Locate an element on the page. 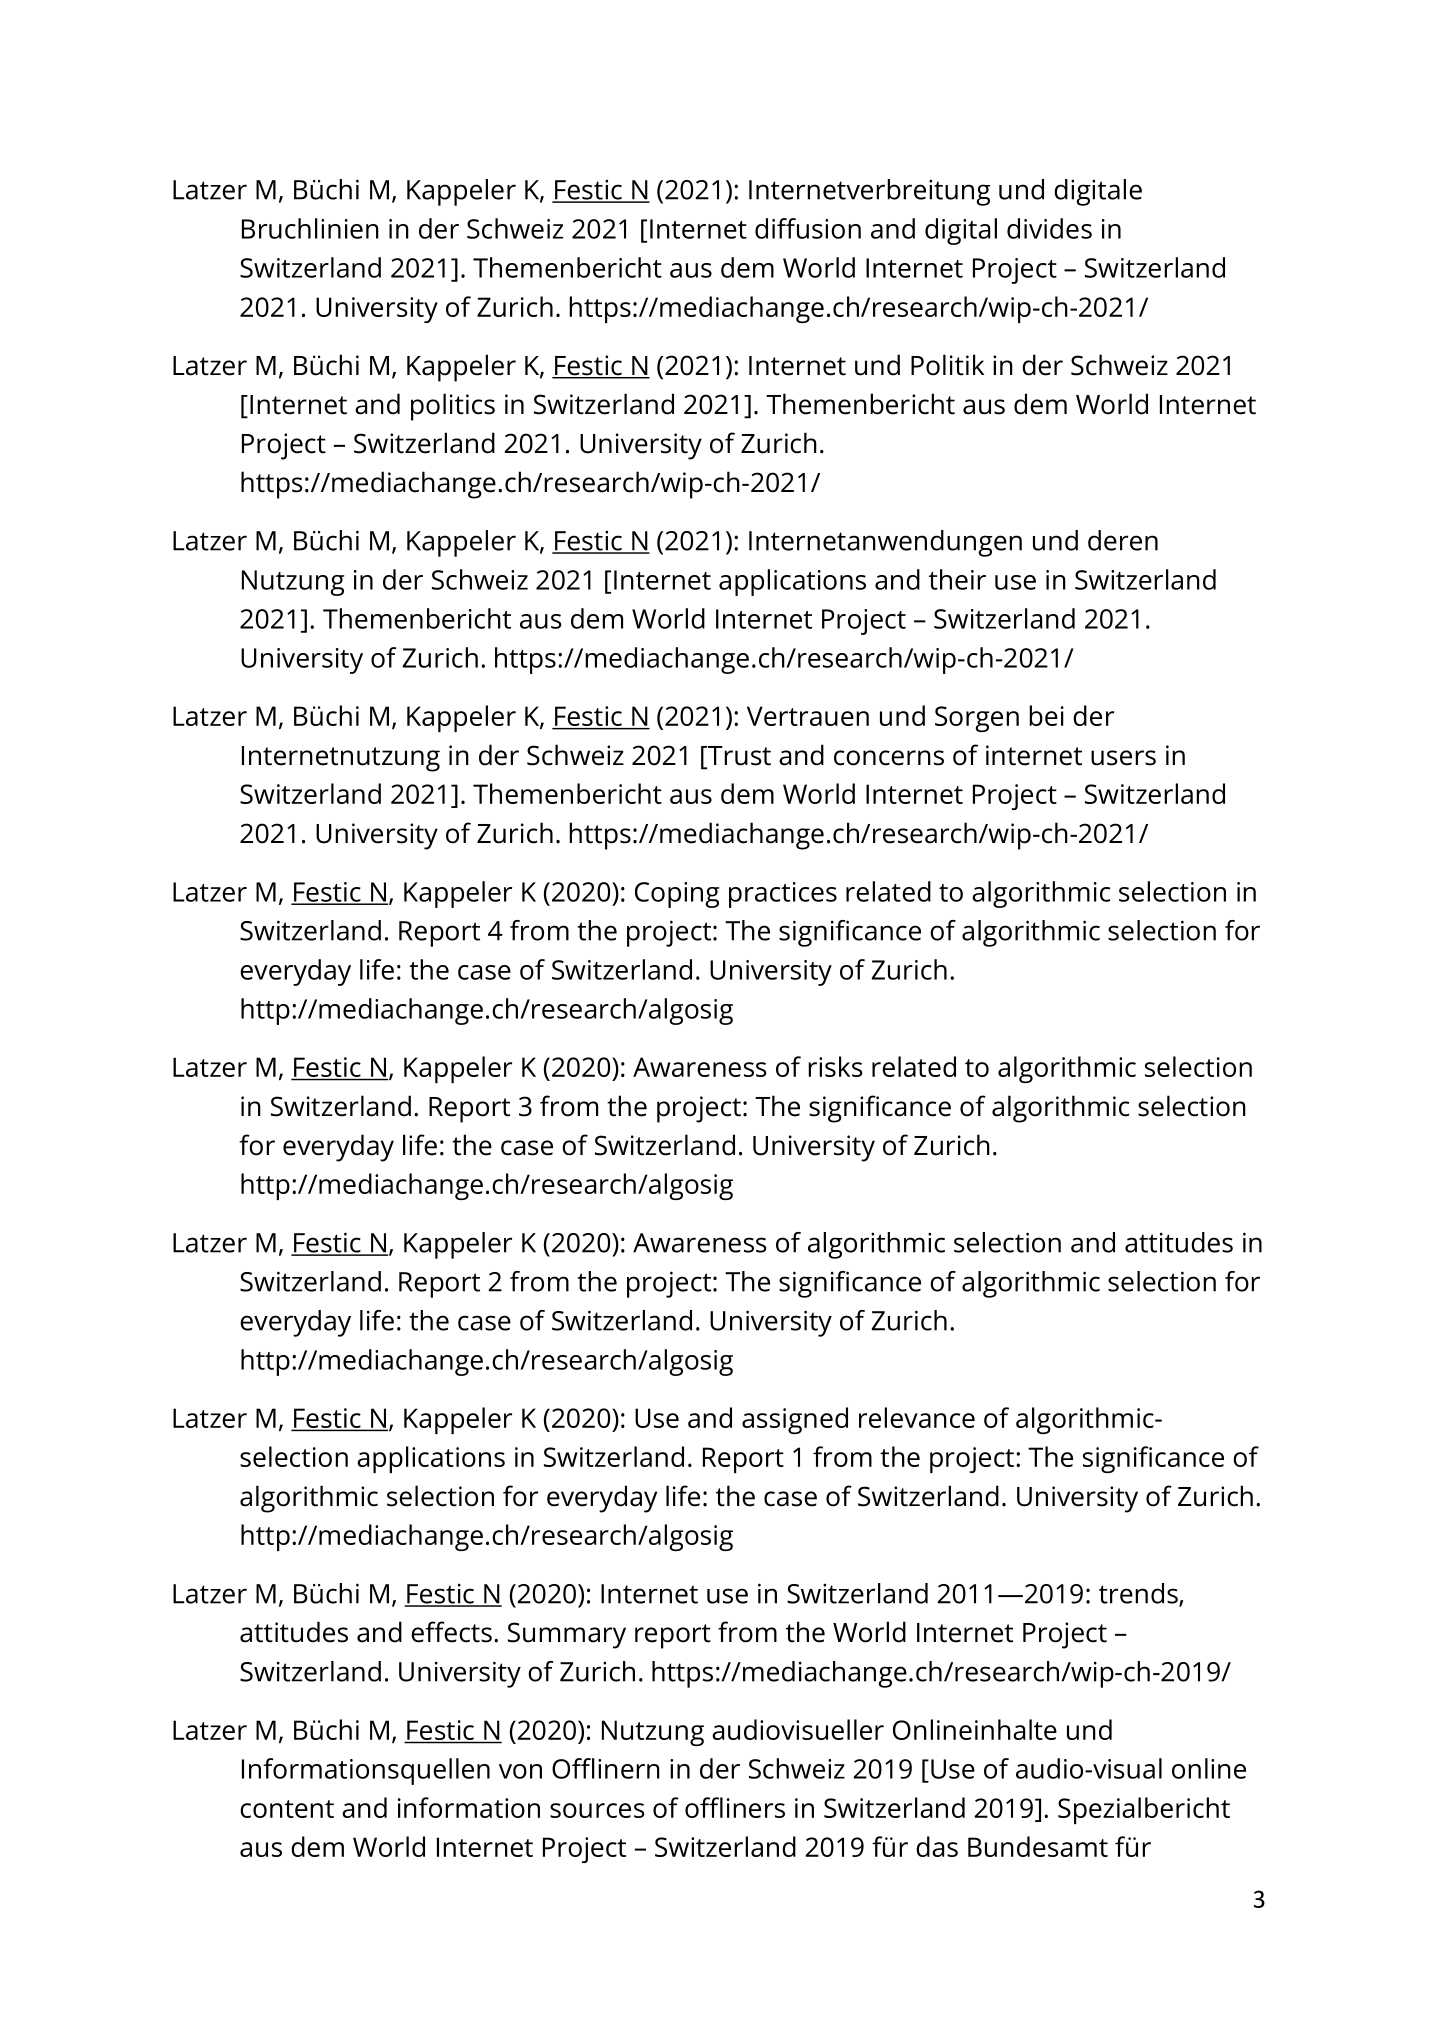  politics is located at coordinates (453, 407).
